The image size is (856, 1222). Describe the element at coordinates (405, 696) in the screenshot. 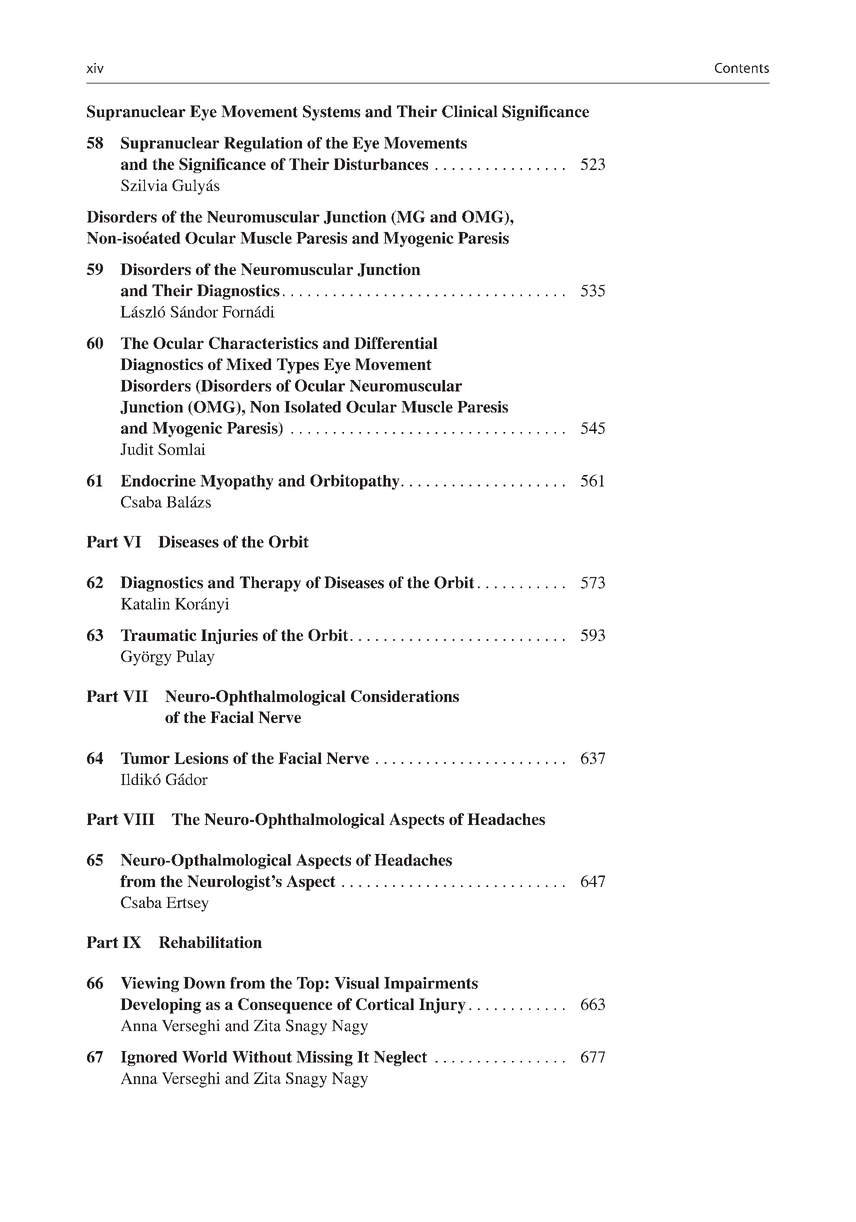

I see `Considerations` at that location.
